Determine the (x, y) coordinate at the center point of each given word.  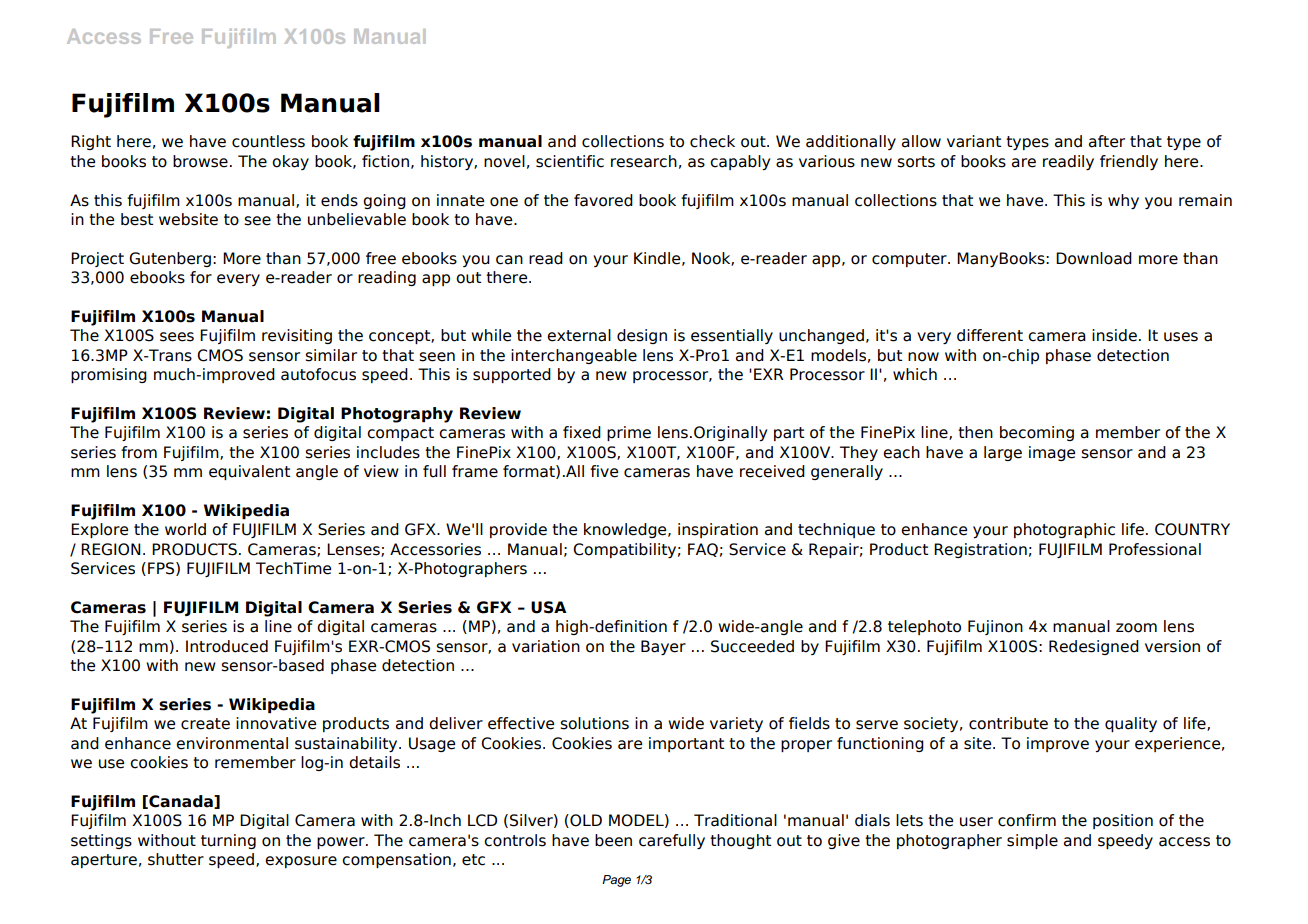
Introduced (227, 646)
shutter (176, 859)
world (185, 529)
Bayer (663, 647)
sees (177, 337)
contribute (1008, 723)
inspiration (718, 530)
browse (200, 161)
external (579, 335)
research (644, 161)
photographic (1064, 530)
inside (1114, 335)
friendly (1129, 162)
